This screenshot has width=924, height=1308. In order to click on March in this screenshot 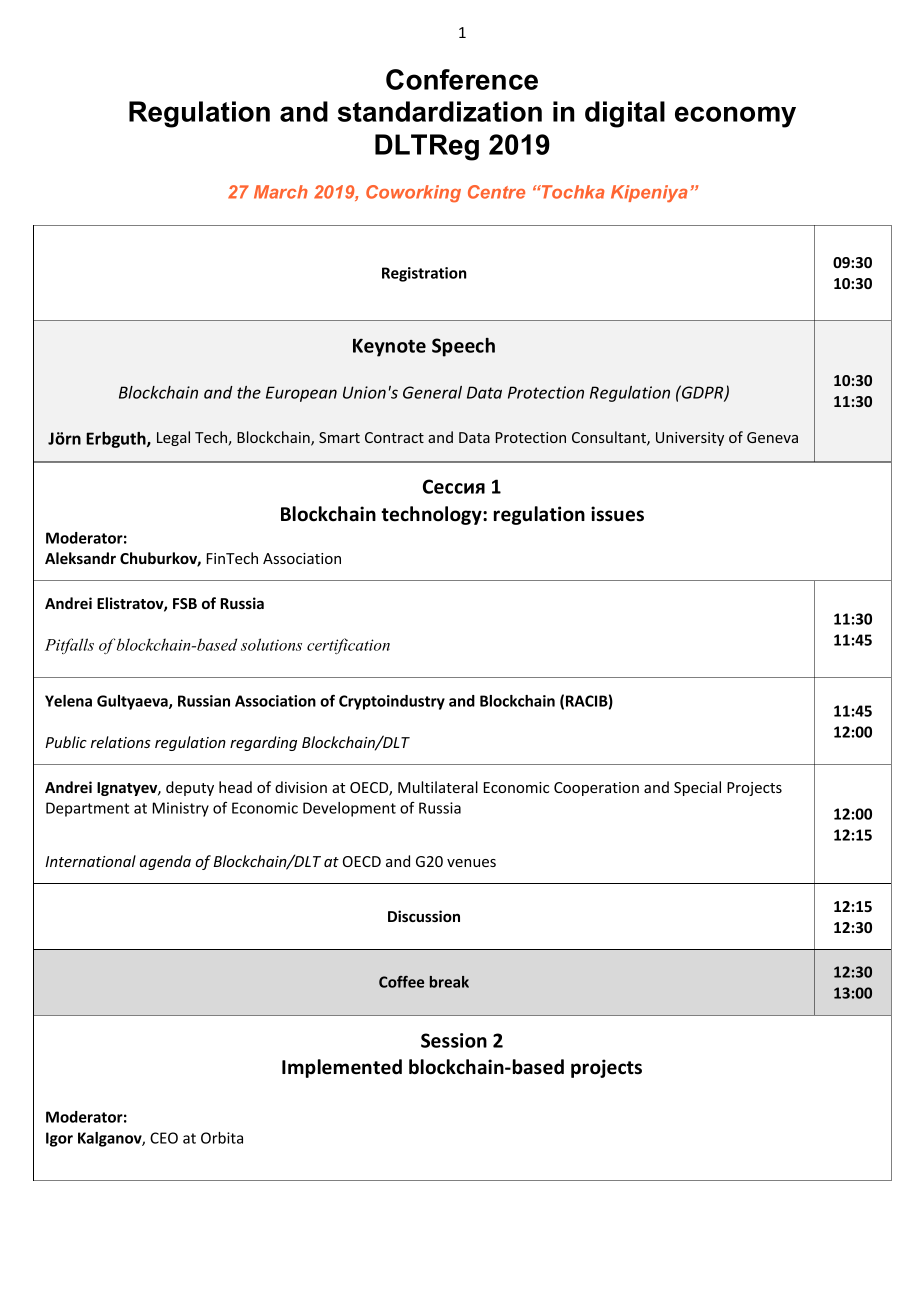, I will do `click(281, 192)`.
